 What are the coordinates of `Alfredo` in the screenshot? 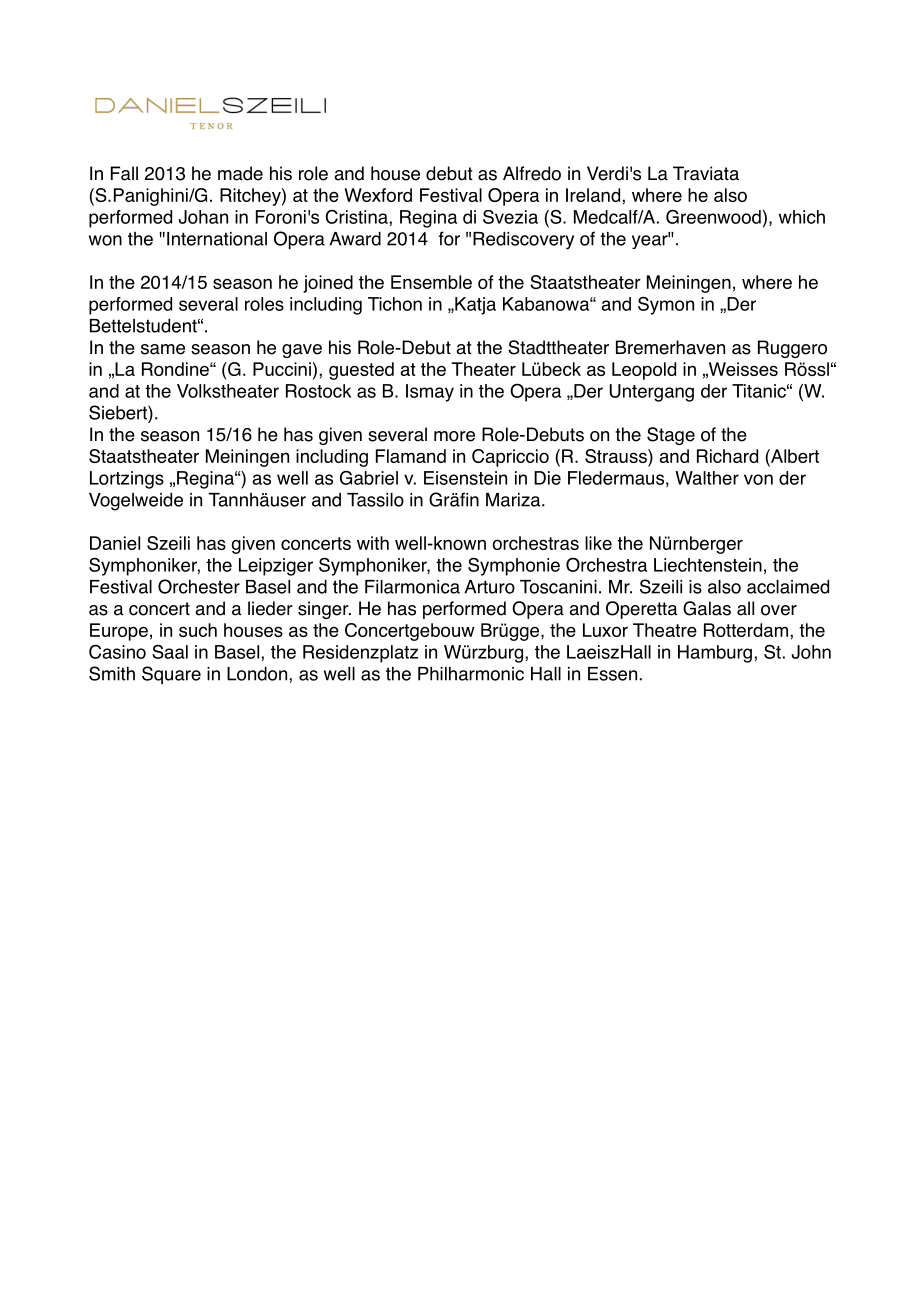 It's located at (532, 173).
